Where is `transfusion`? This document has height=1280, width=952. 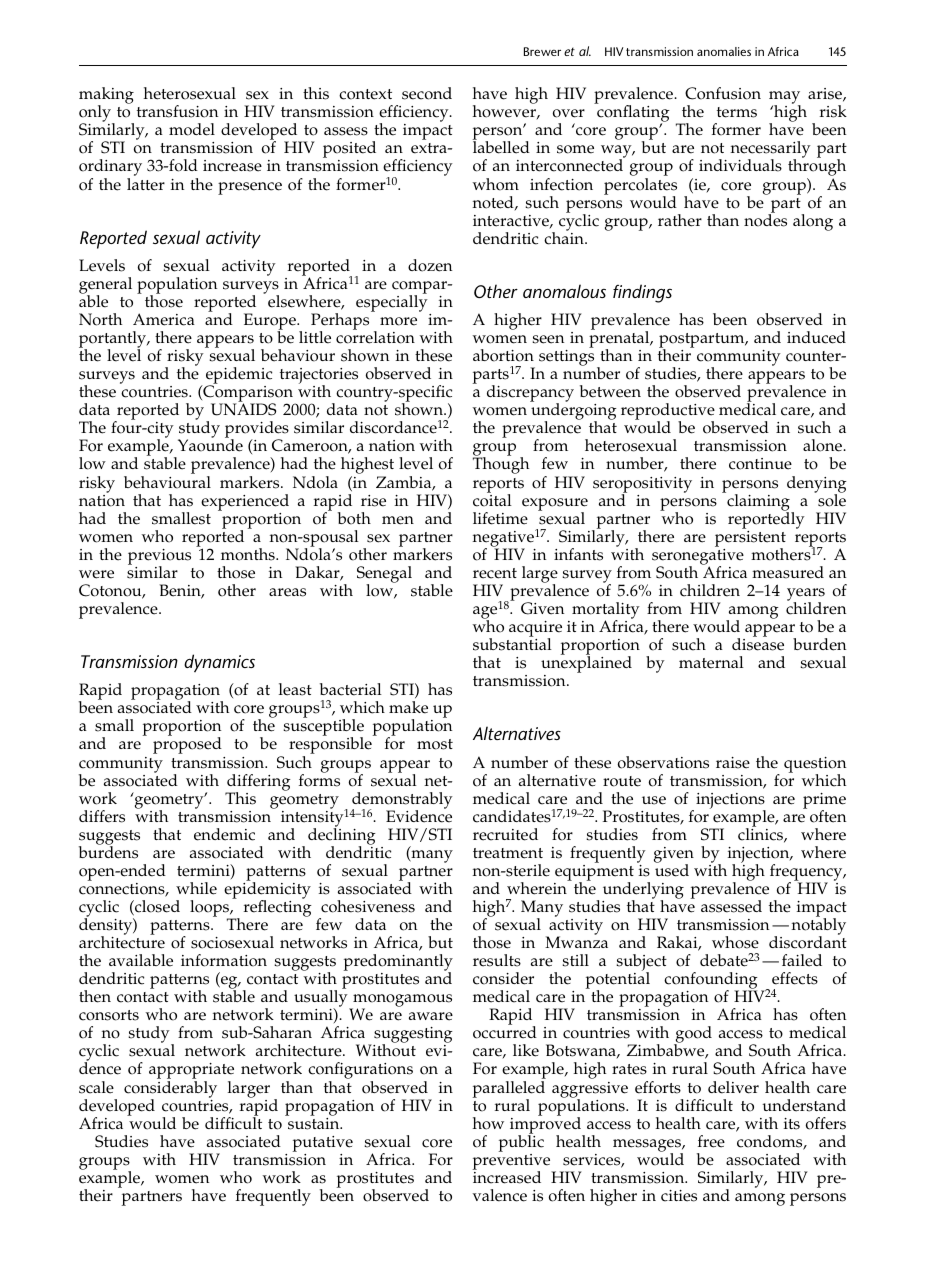 transfusion is located at coordinates (177, 111).
